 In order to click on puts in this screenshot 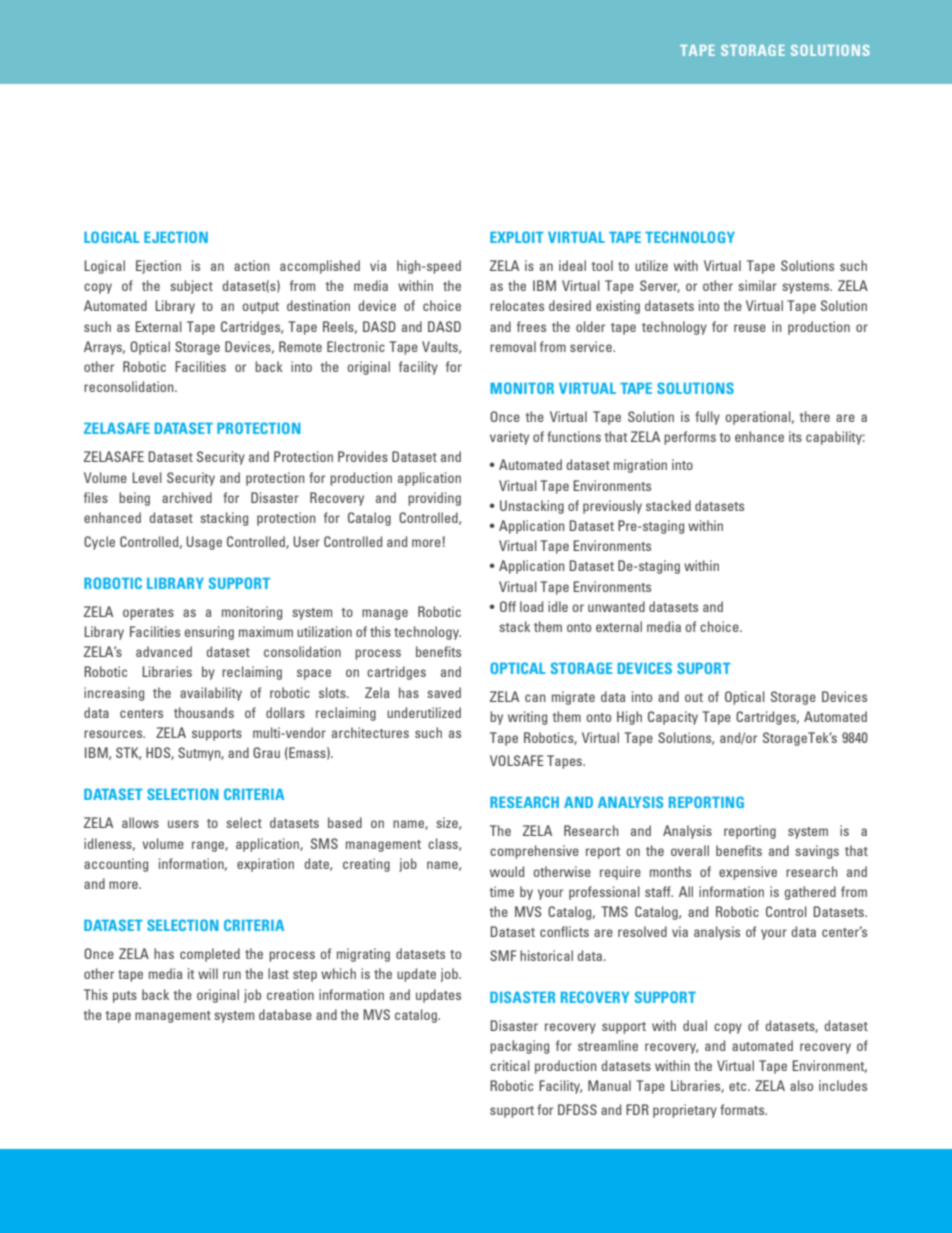, I will do `click(125, 997)`.
